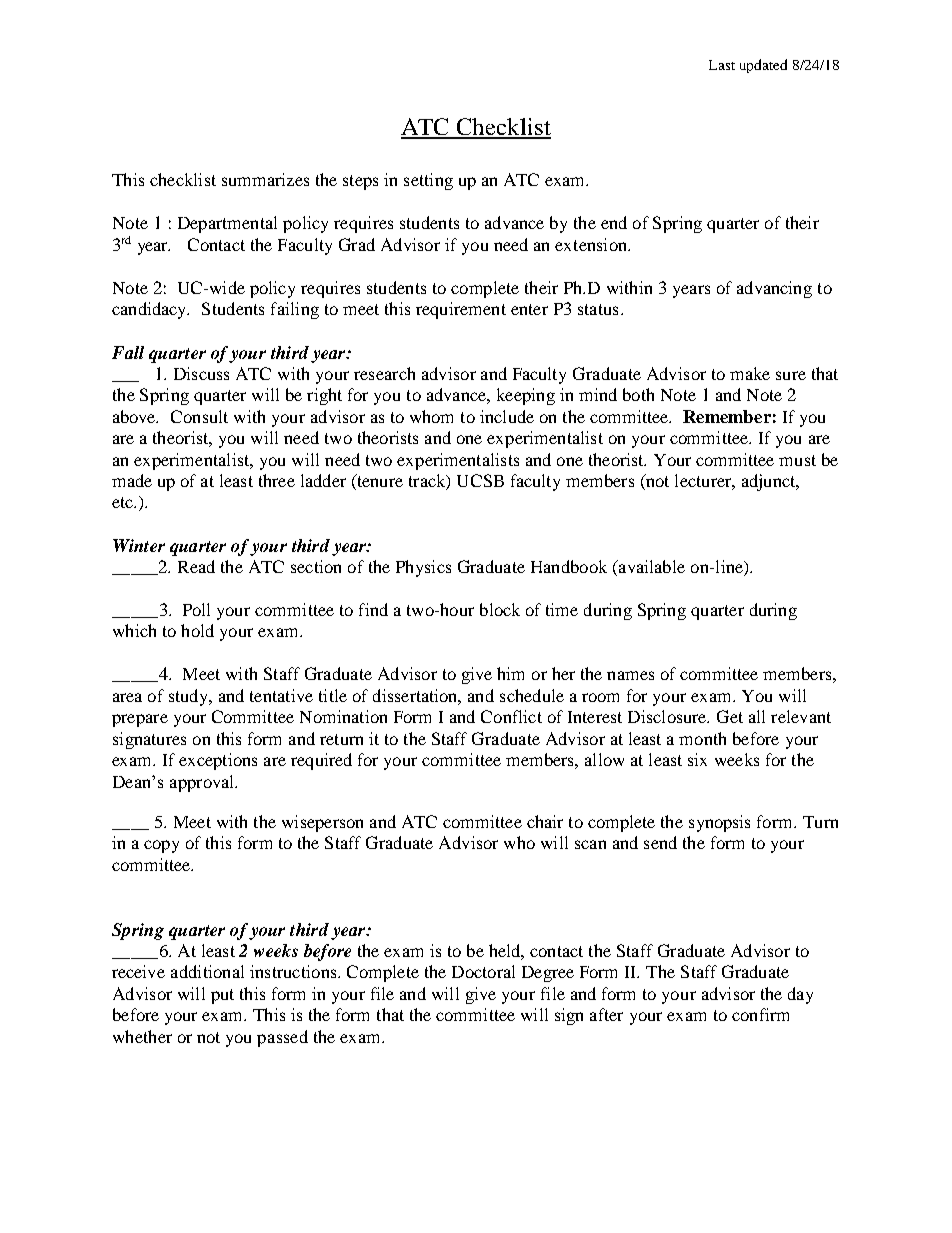 The image size is (952, 1233). Describe the element at coordinates (428, 181) in the document. I see `setting` at that location.
